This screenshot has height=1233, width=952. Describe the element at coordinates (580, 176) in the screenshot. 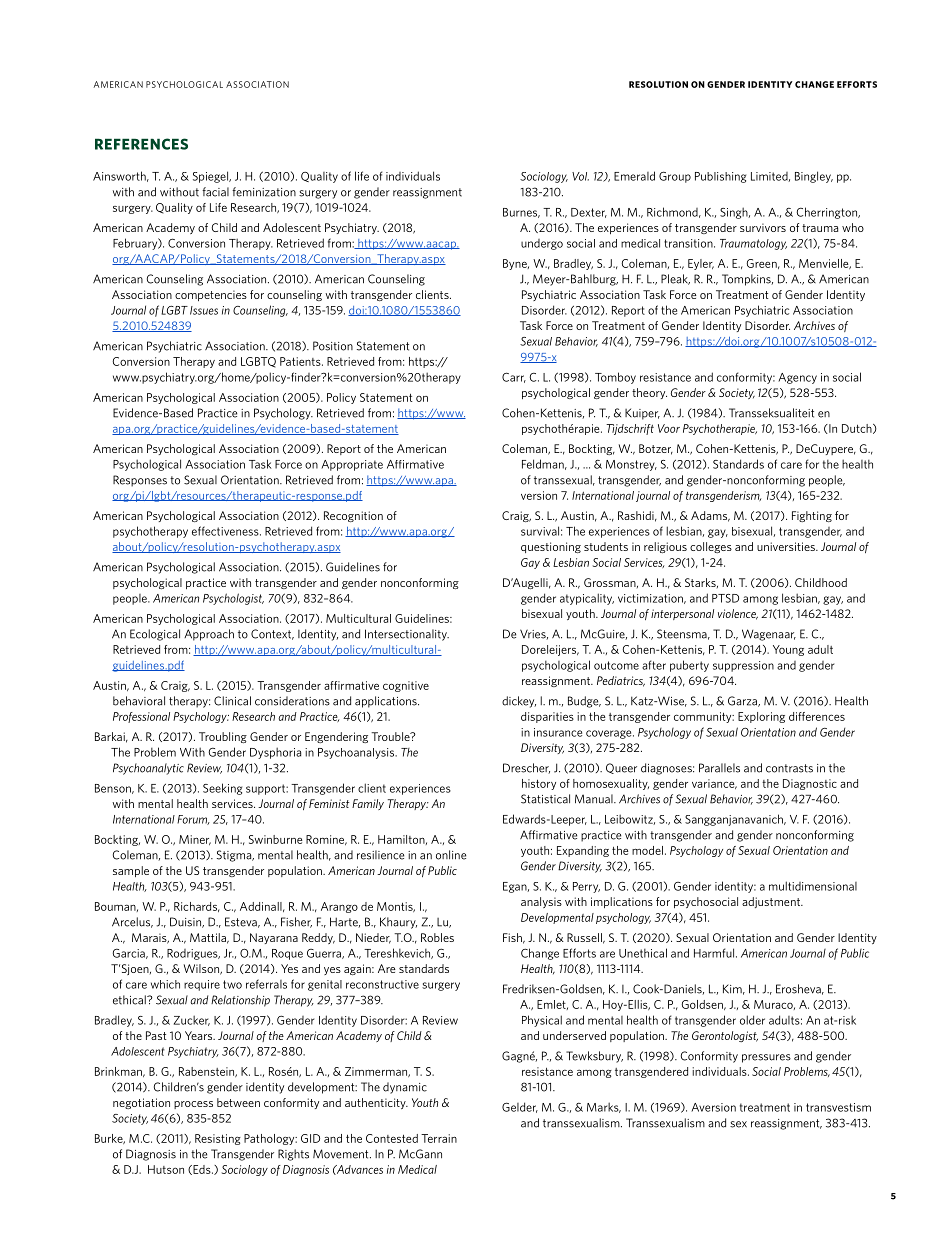

I see `Vol` at that location.
